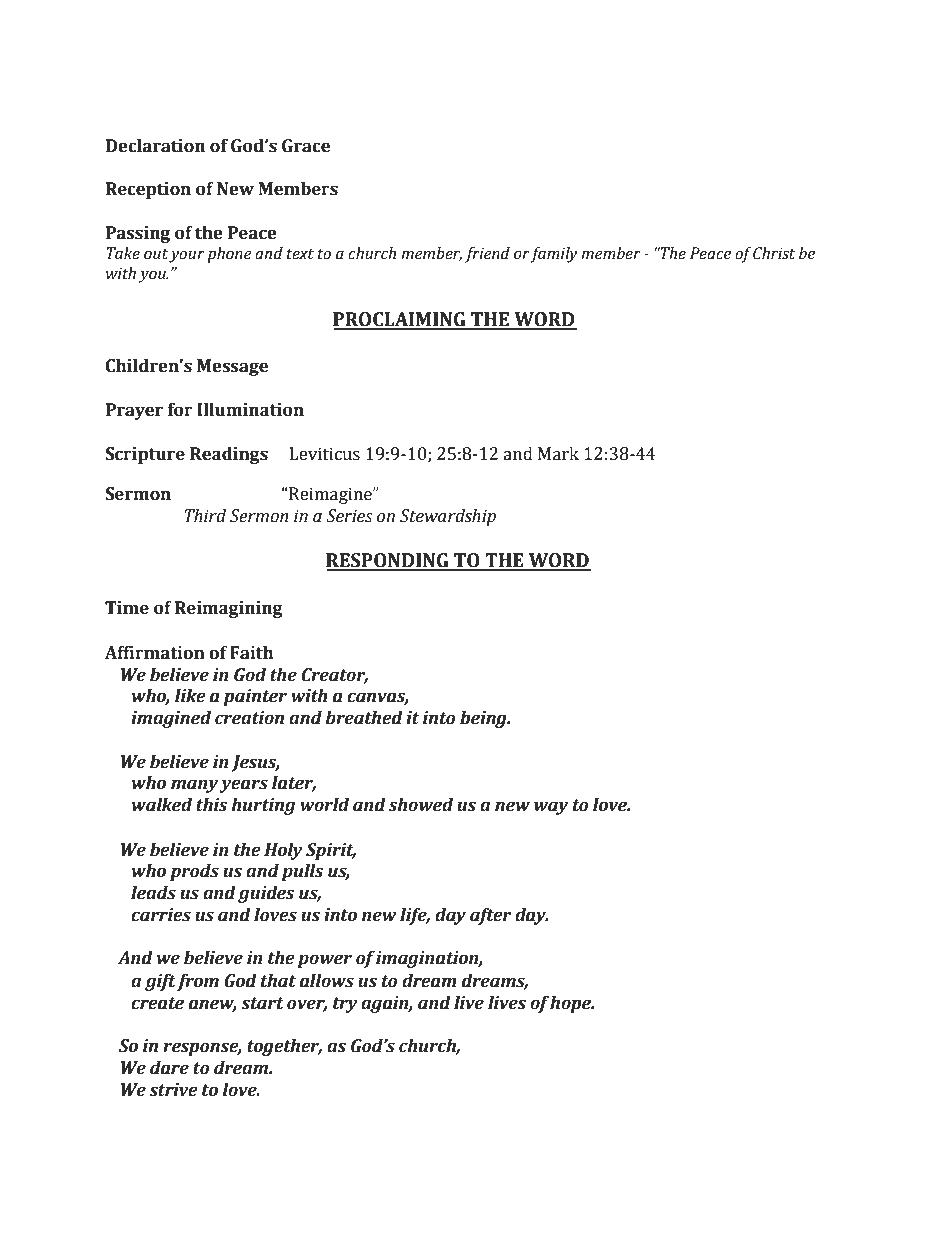  What do you see at coordinates (558, 454) in the screenshot?
I see `Mark` at bounding box center [558, 454].
